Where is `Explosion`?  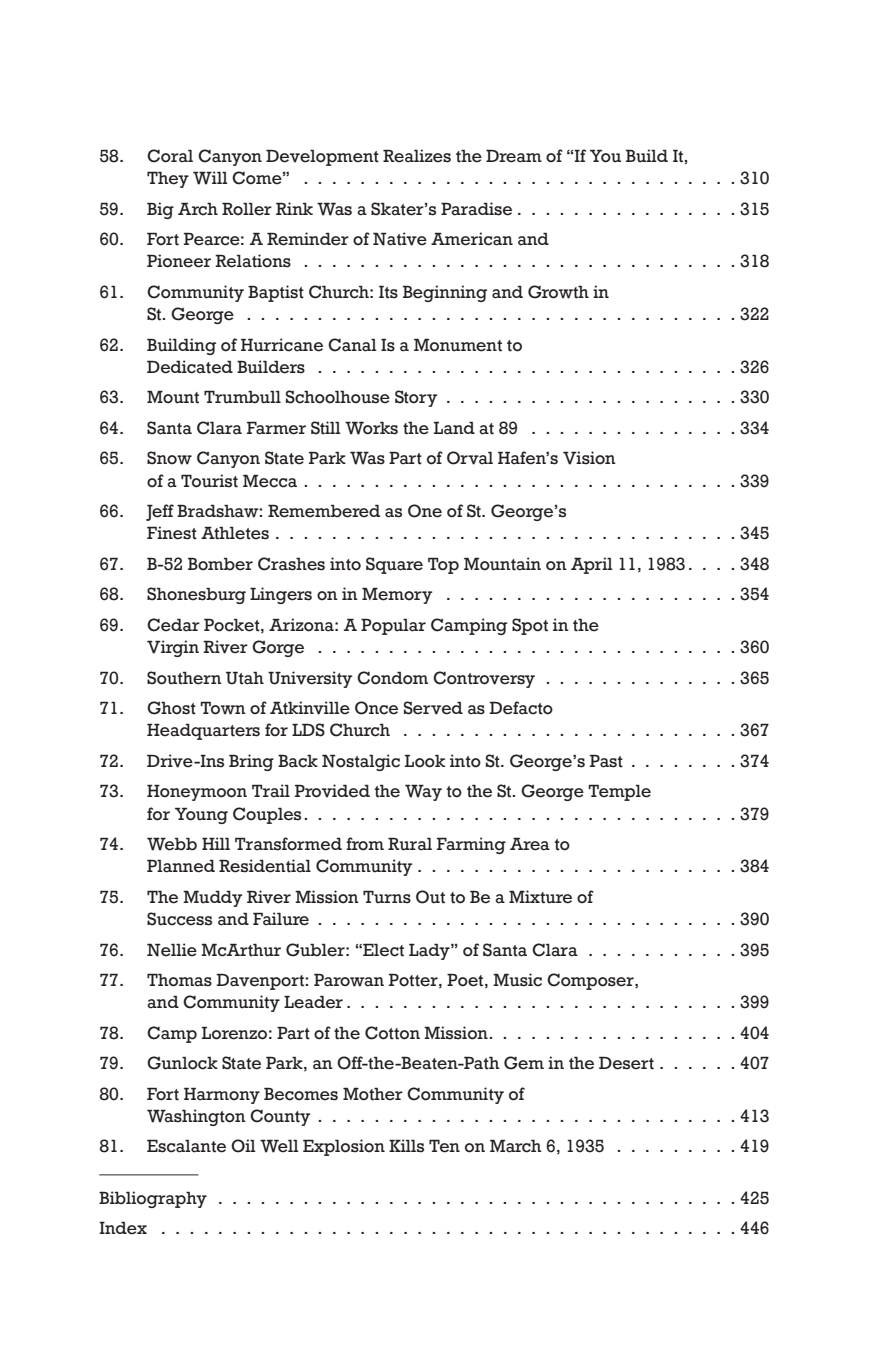 Explosion is located at coordinates (344, 1147).
